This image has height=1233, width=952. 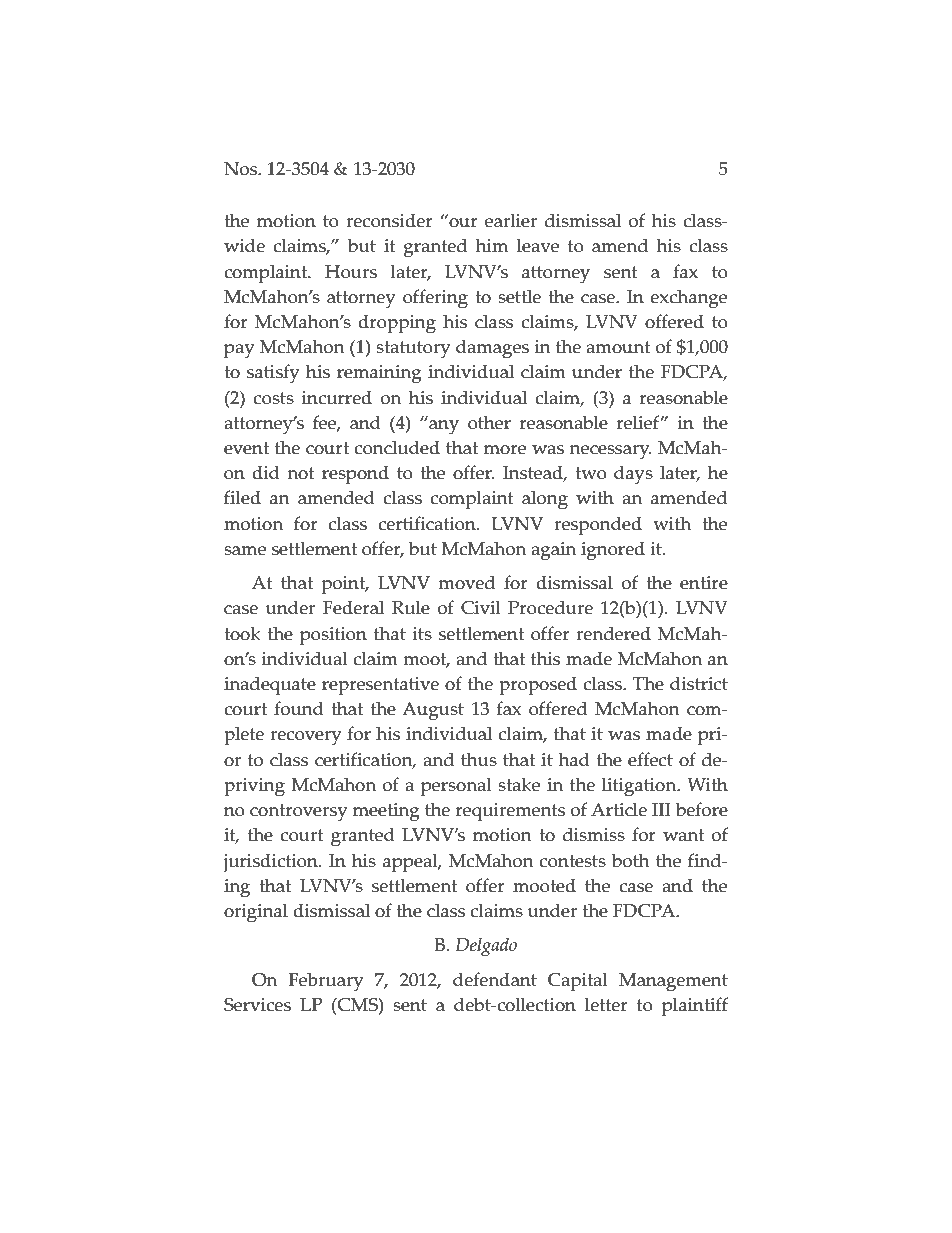 What do you see at coordinates (274, 398) in the image?
I see `costs` at bounding box center [274, 398].
